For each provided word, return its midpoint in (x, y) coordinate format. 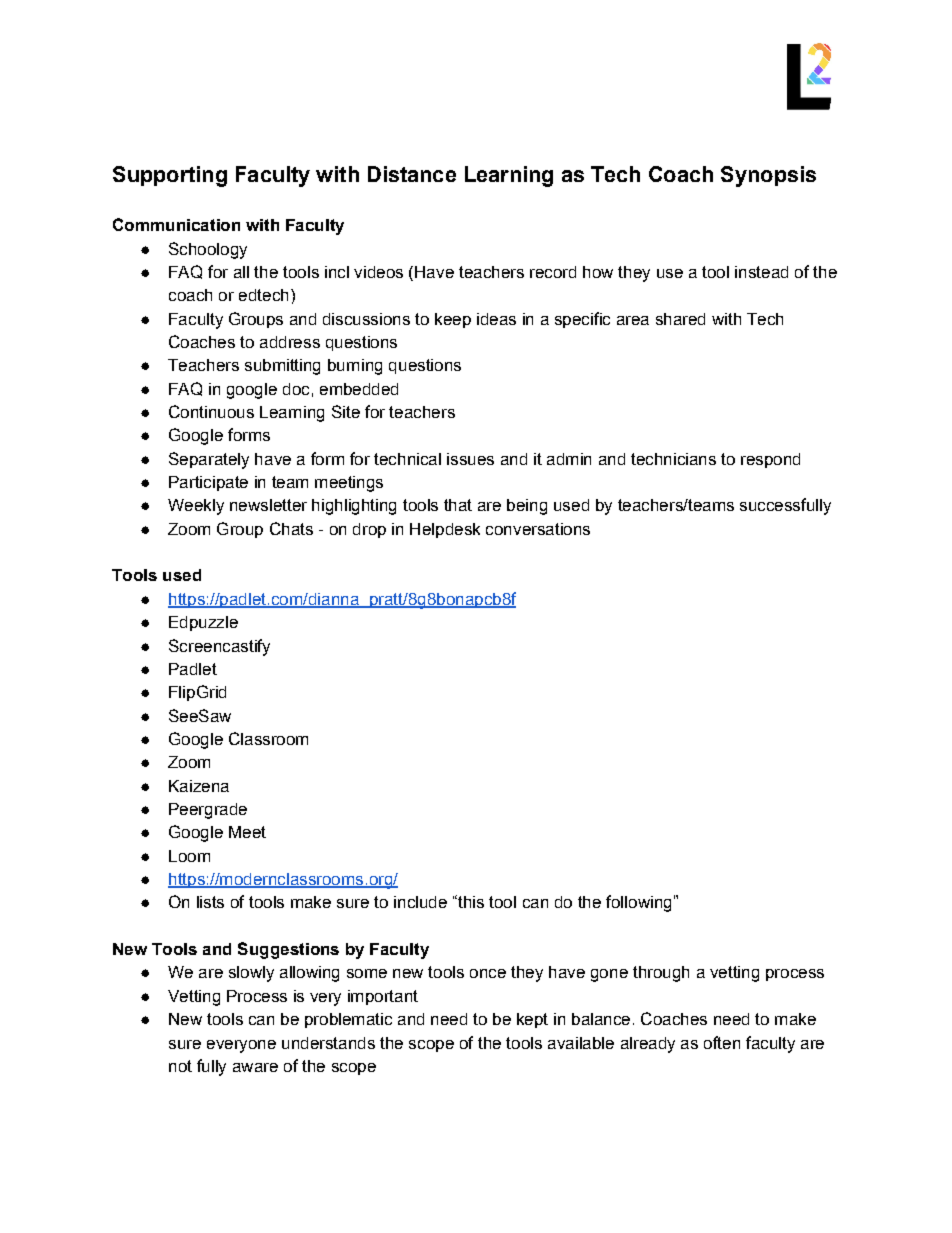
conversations (538, 529)
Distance (412, 174)
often (722, 1042)
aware (255, 1067)
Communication (176, 224)
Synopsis (768, 176)
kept (532, 1020)
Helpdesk (445, 530)
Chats (291, 528)
